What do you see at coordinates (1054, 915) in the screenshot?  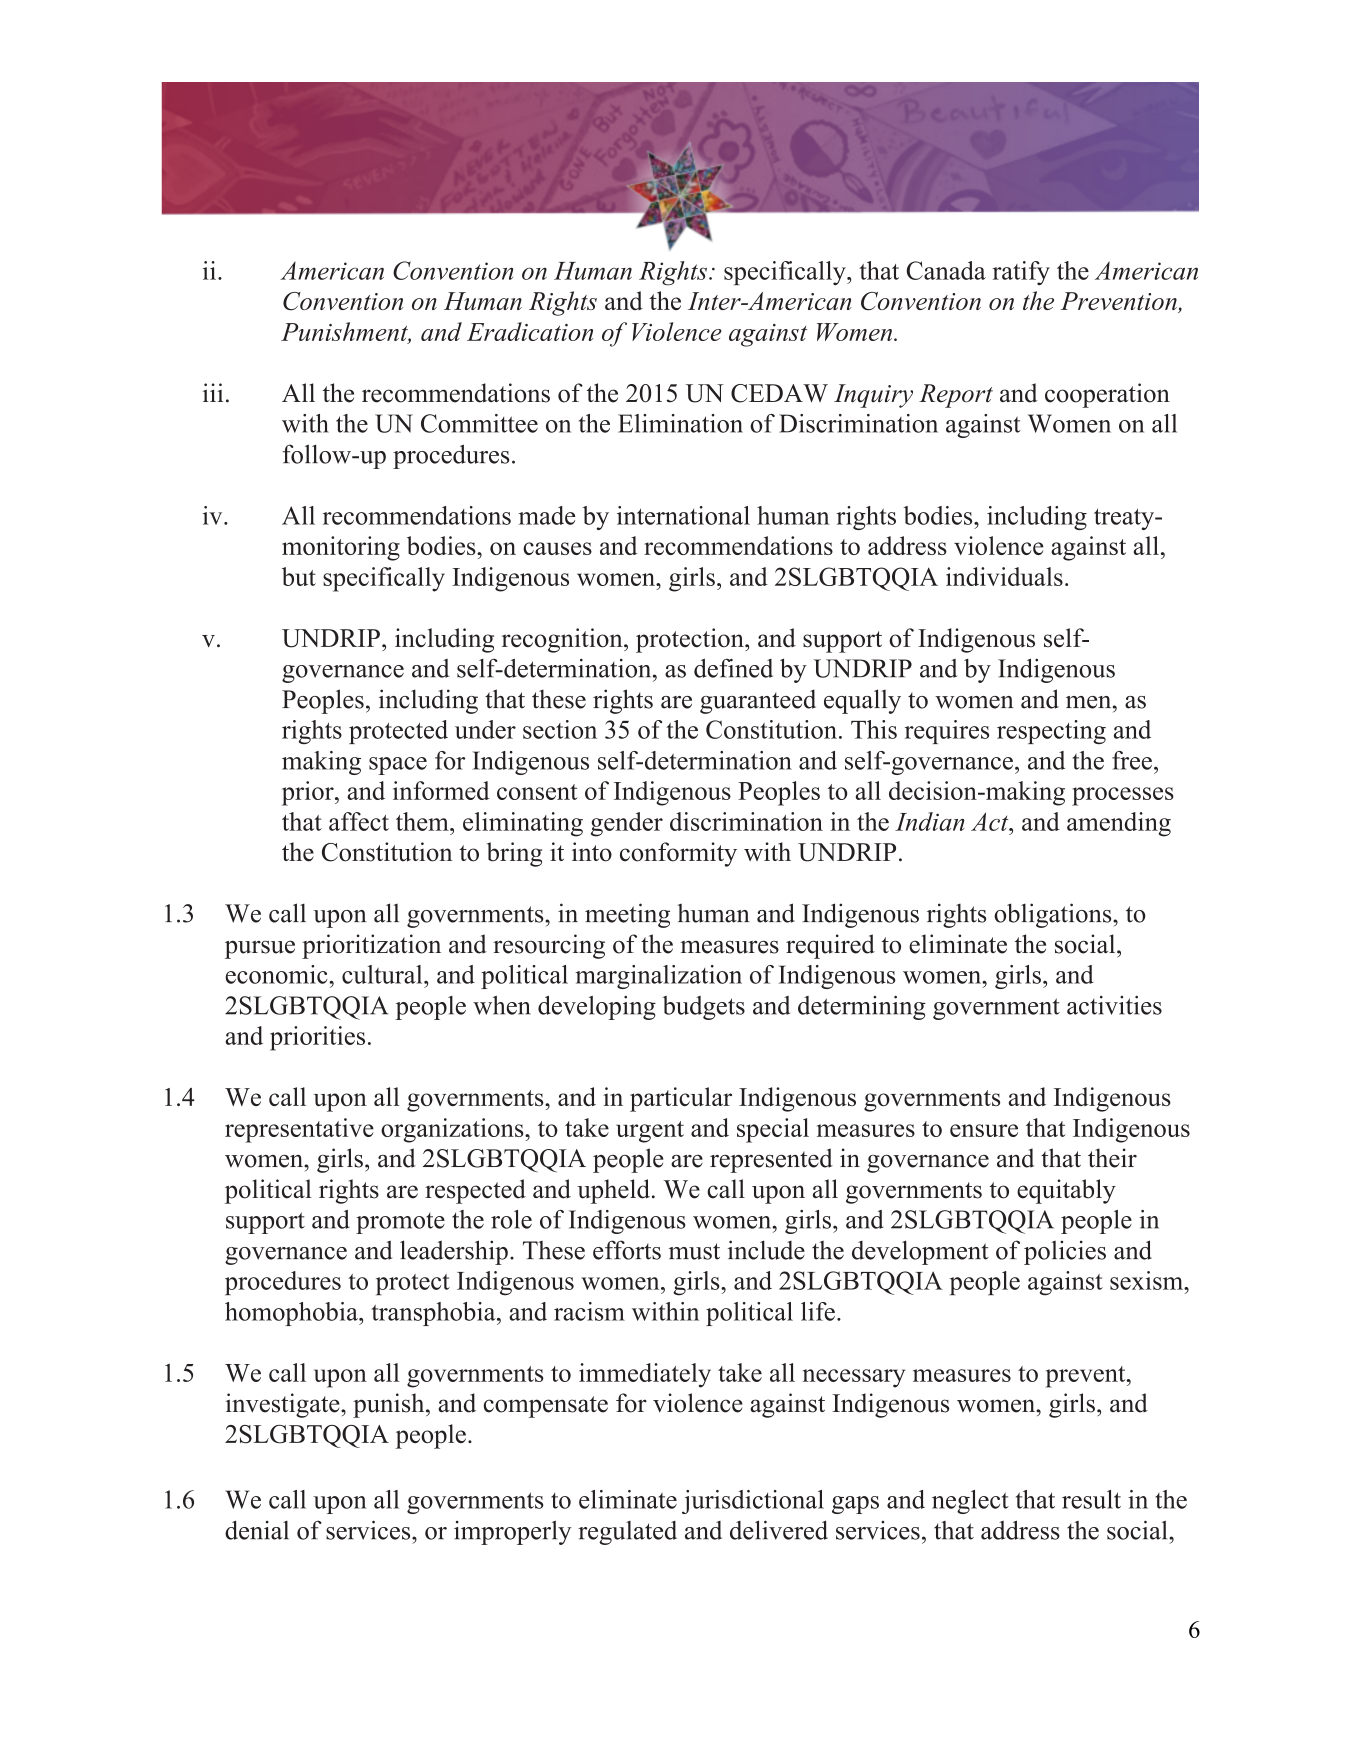 I see `obligations` at bounding box center [1054, 915].
